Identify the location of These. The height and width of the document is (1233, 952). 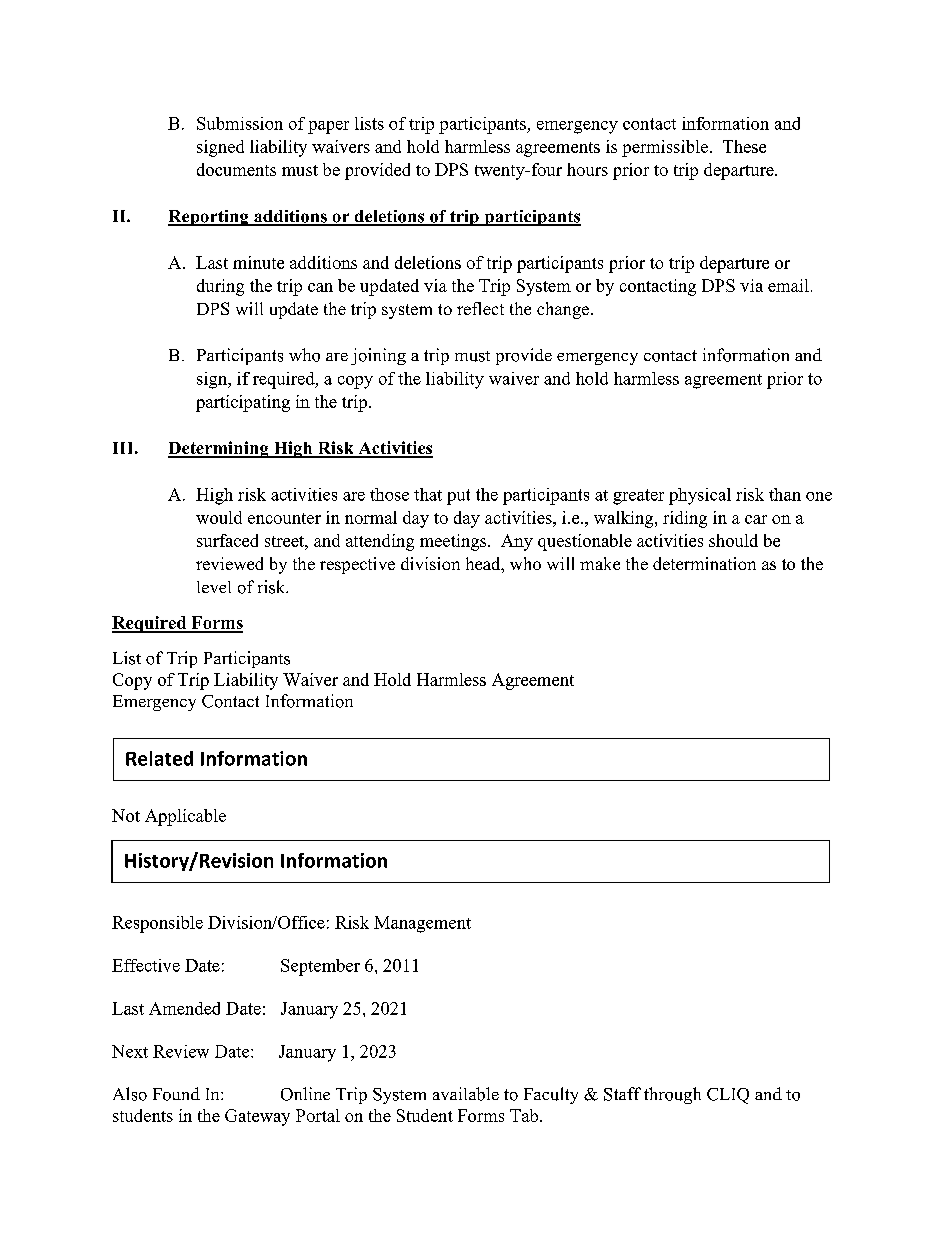
(744, 146).
